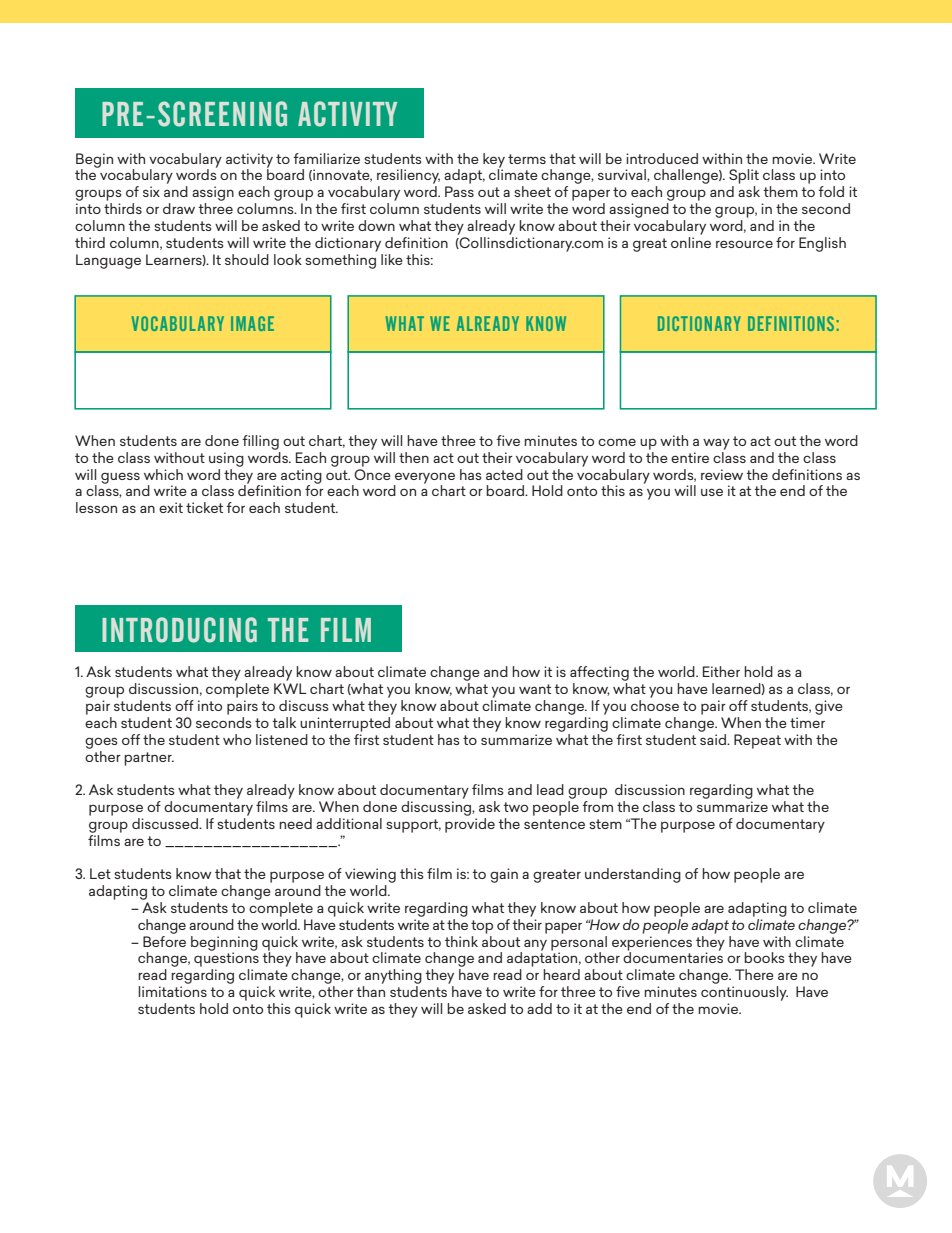 The image size is (952, 1233). What do you see at coordinates (744, 176) in the screenshot?
I see `Split` at bounding box center [744, 176].
